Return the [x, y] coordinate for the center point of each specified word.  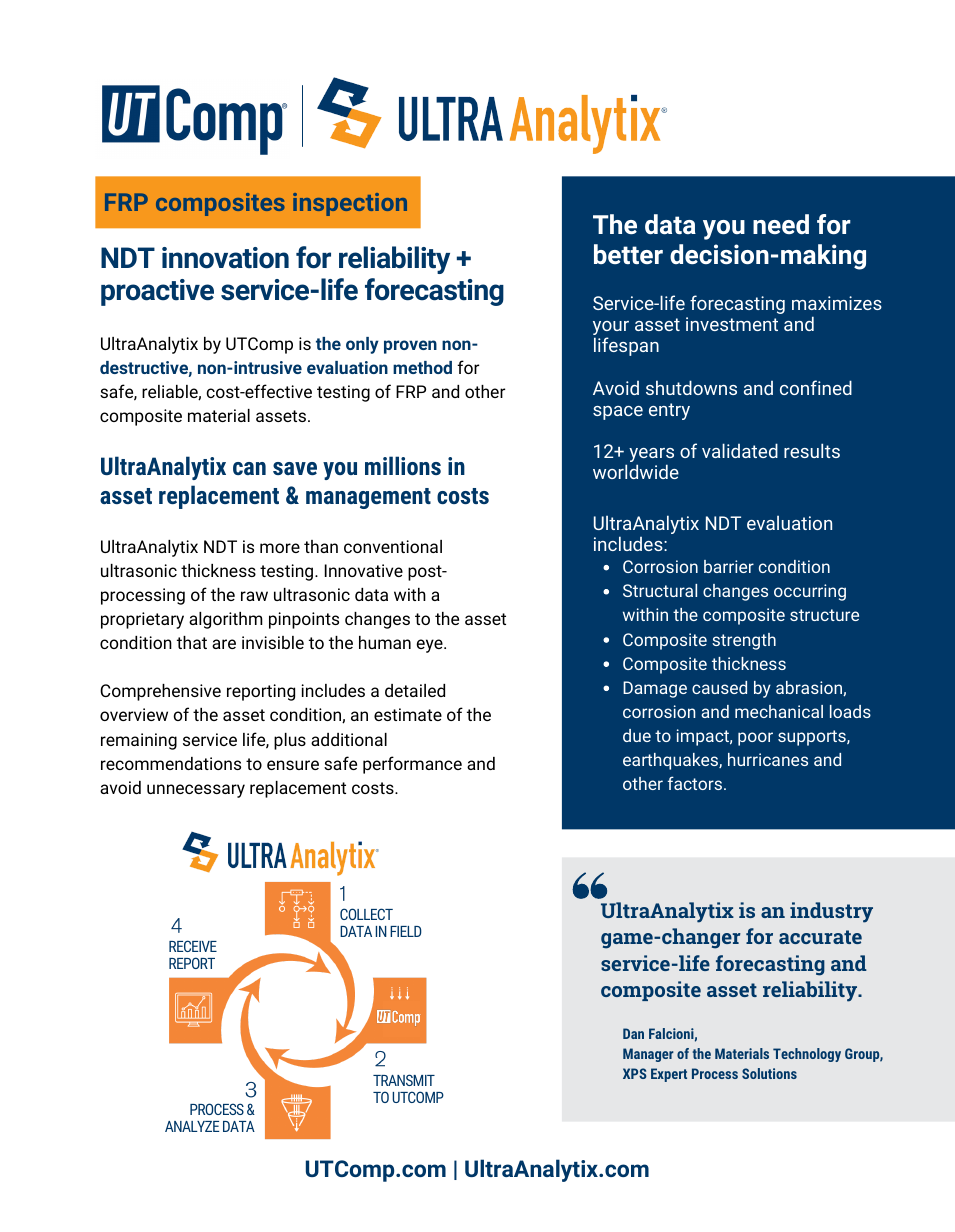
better [628, 254]
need [781, 224]
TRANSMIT [404, 1080]
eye [430, 646]
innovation [225, 258]
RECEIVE [193, 946]
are [224, 644]
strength [744, 641]
